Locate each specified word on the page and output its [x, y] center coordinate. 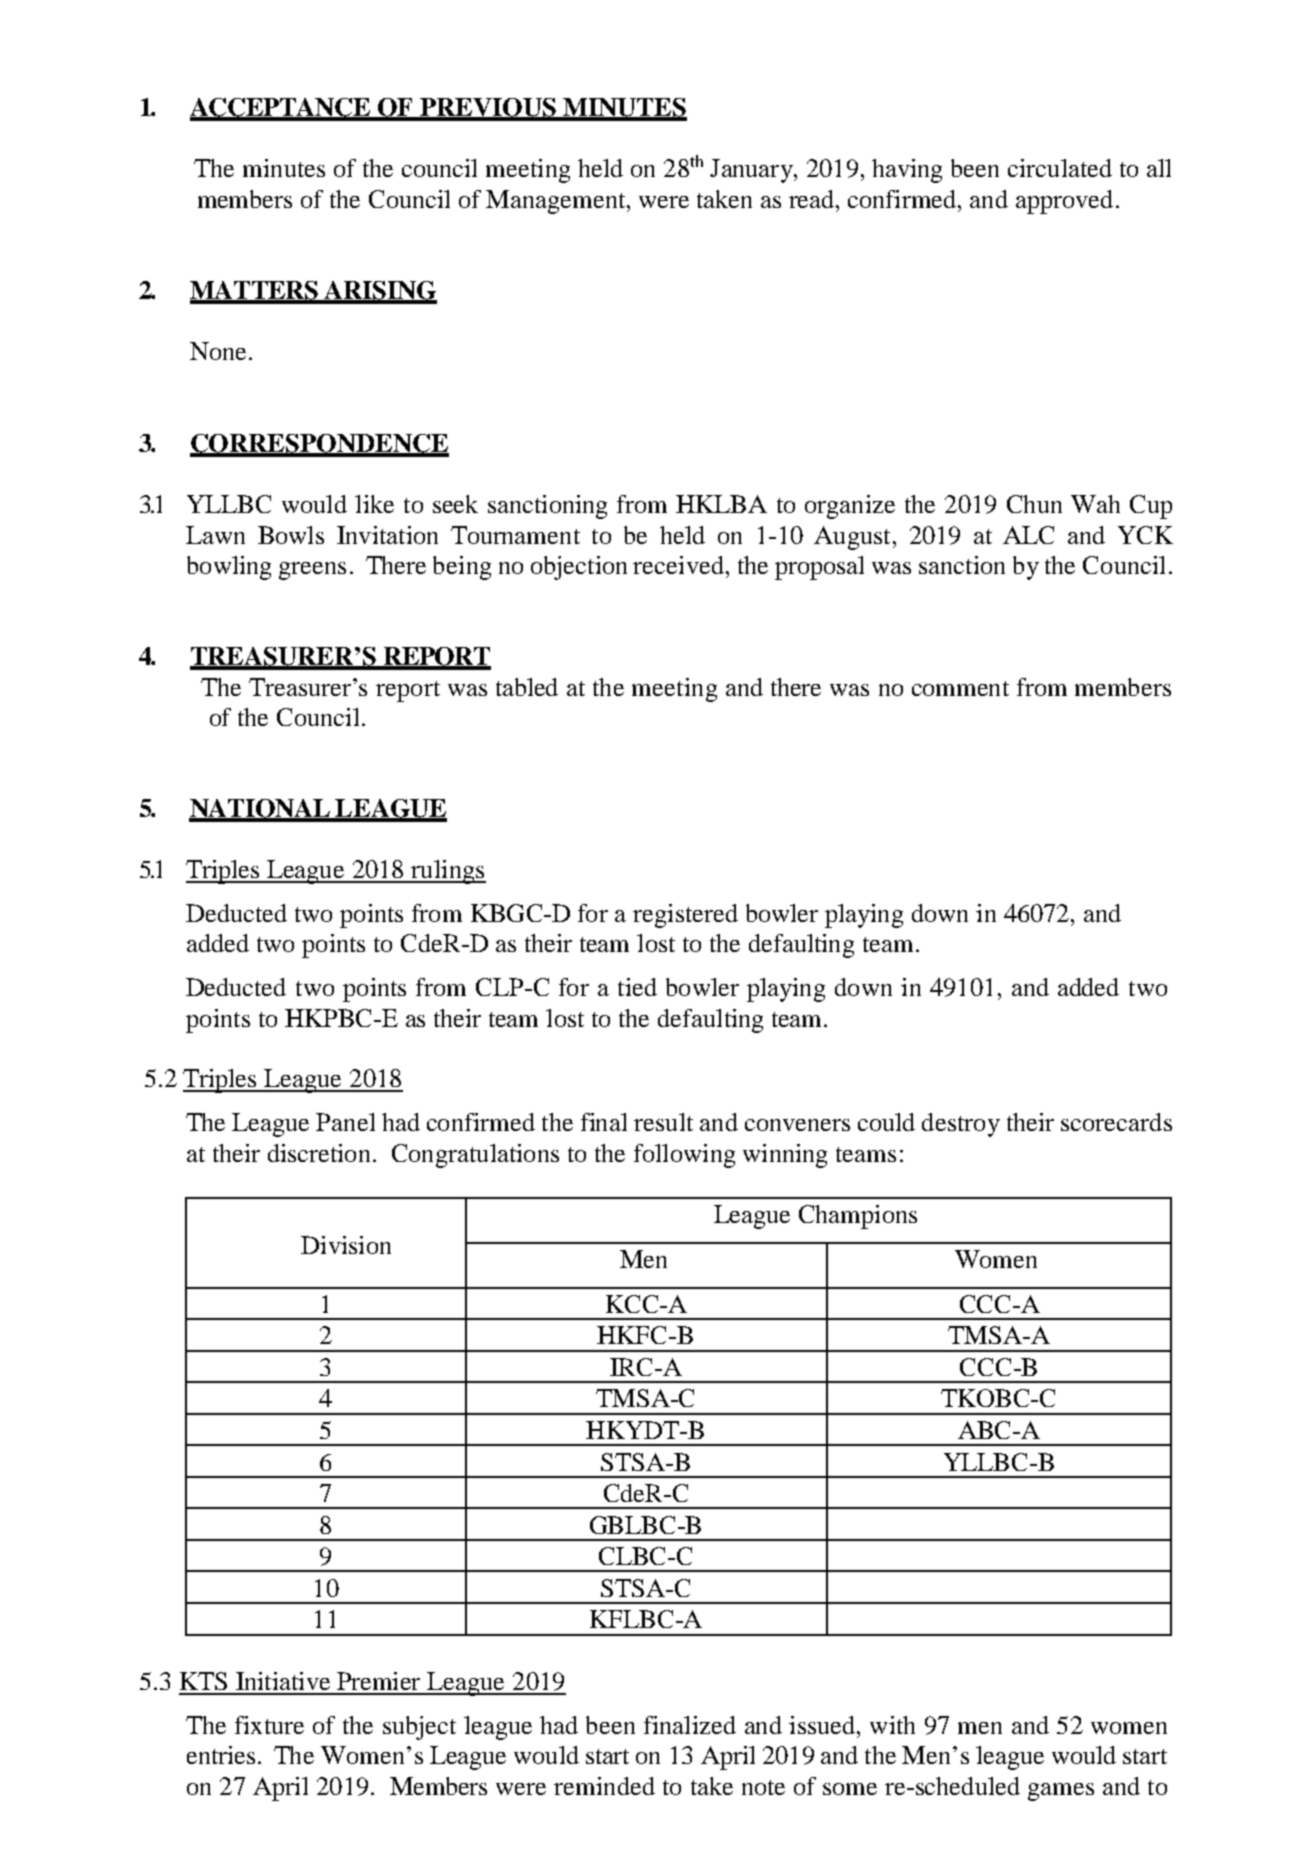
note [763, 1787]
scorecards [1116, 1122]
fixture [269, 1725]
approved [1064, 202]
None [218, 351]
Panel [345, 1122]
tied [637, 987]
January [752, 171]
